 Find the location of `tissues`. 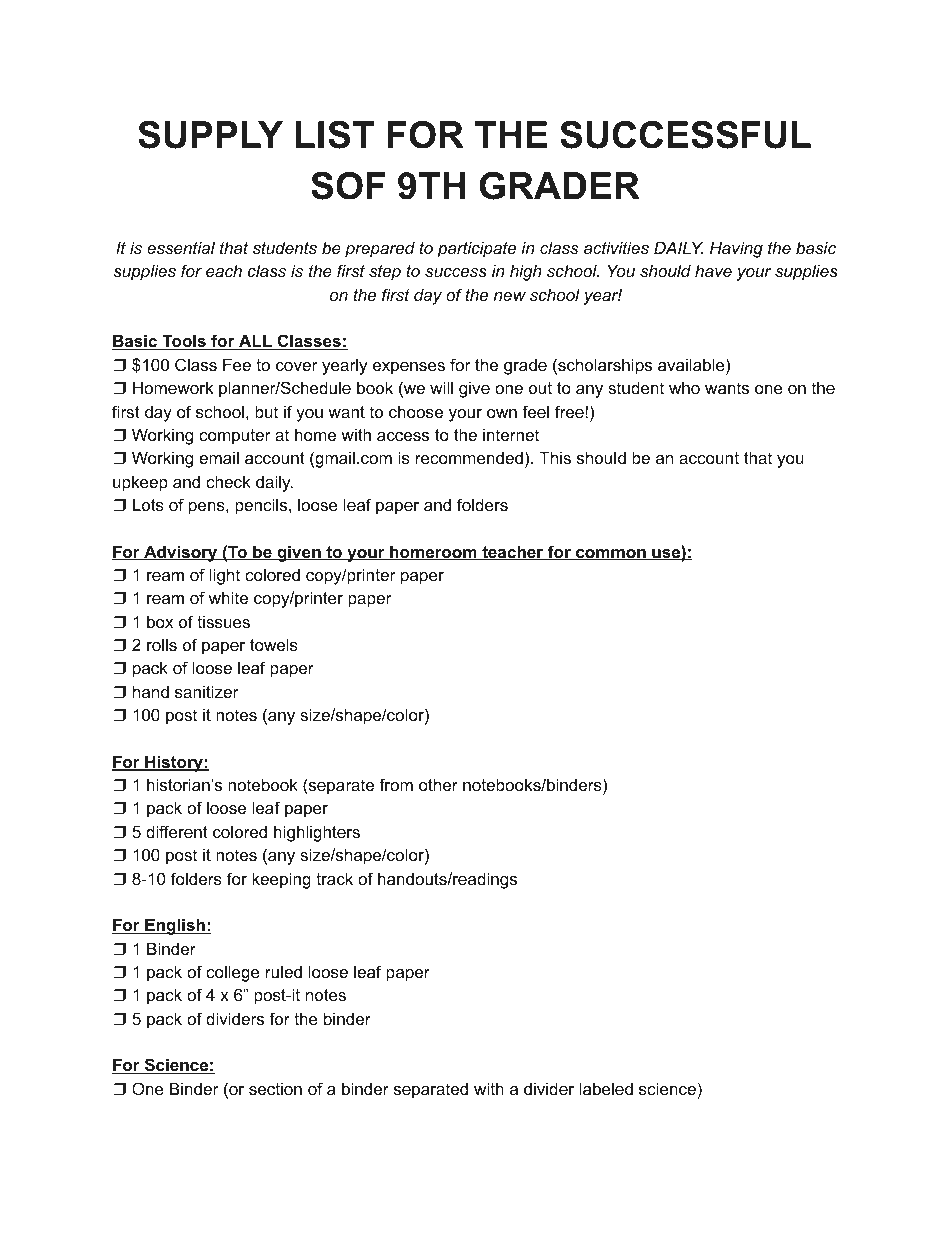

tissues is located at coordinates (223, 621).
